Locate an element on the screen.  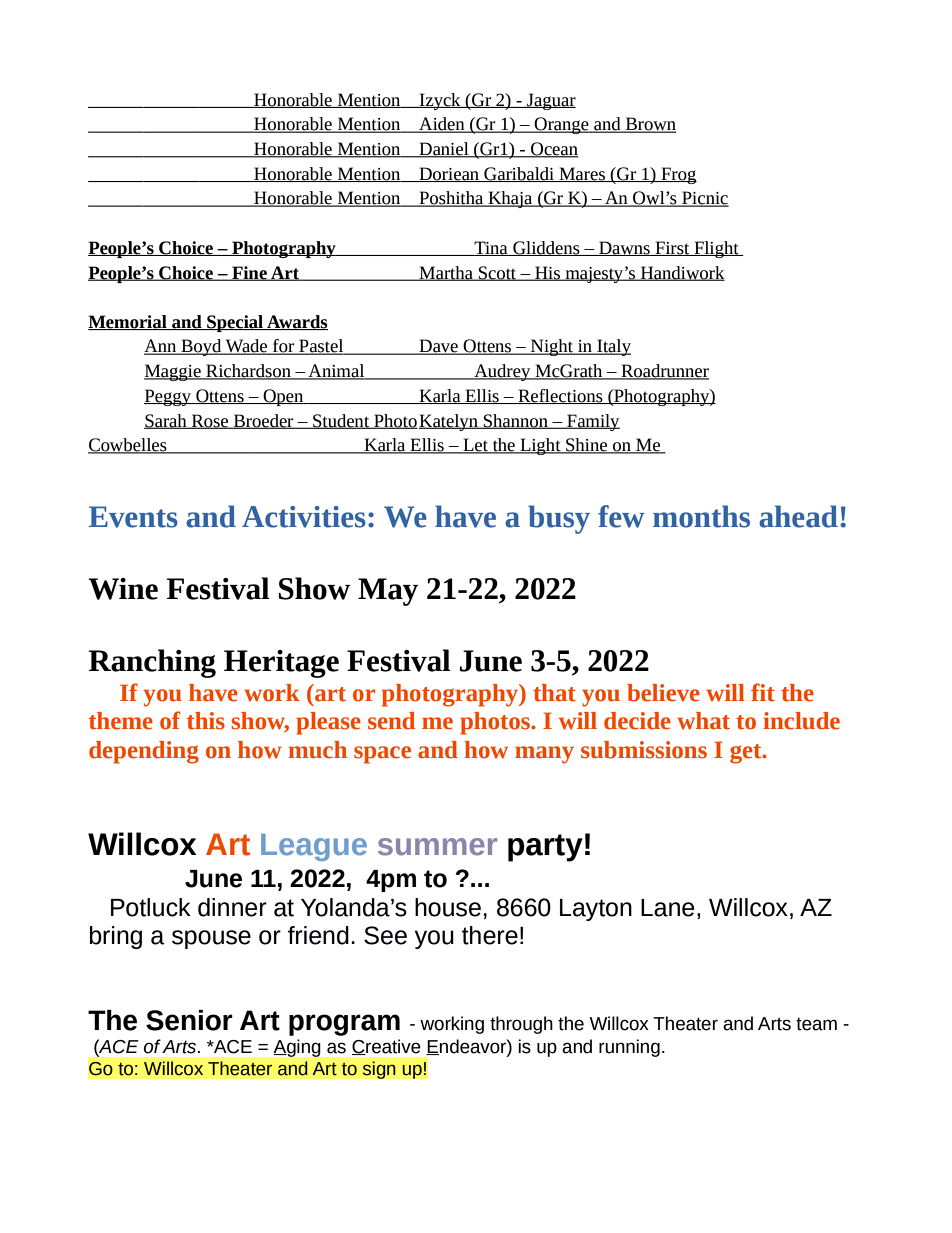
get is located at coordinates (747, 754).
